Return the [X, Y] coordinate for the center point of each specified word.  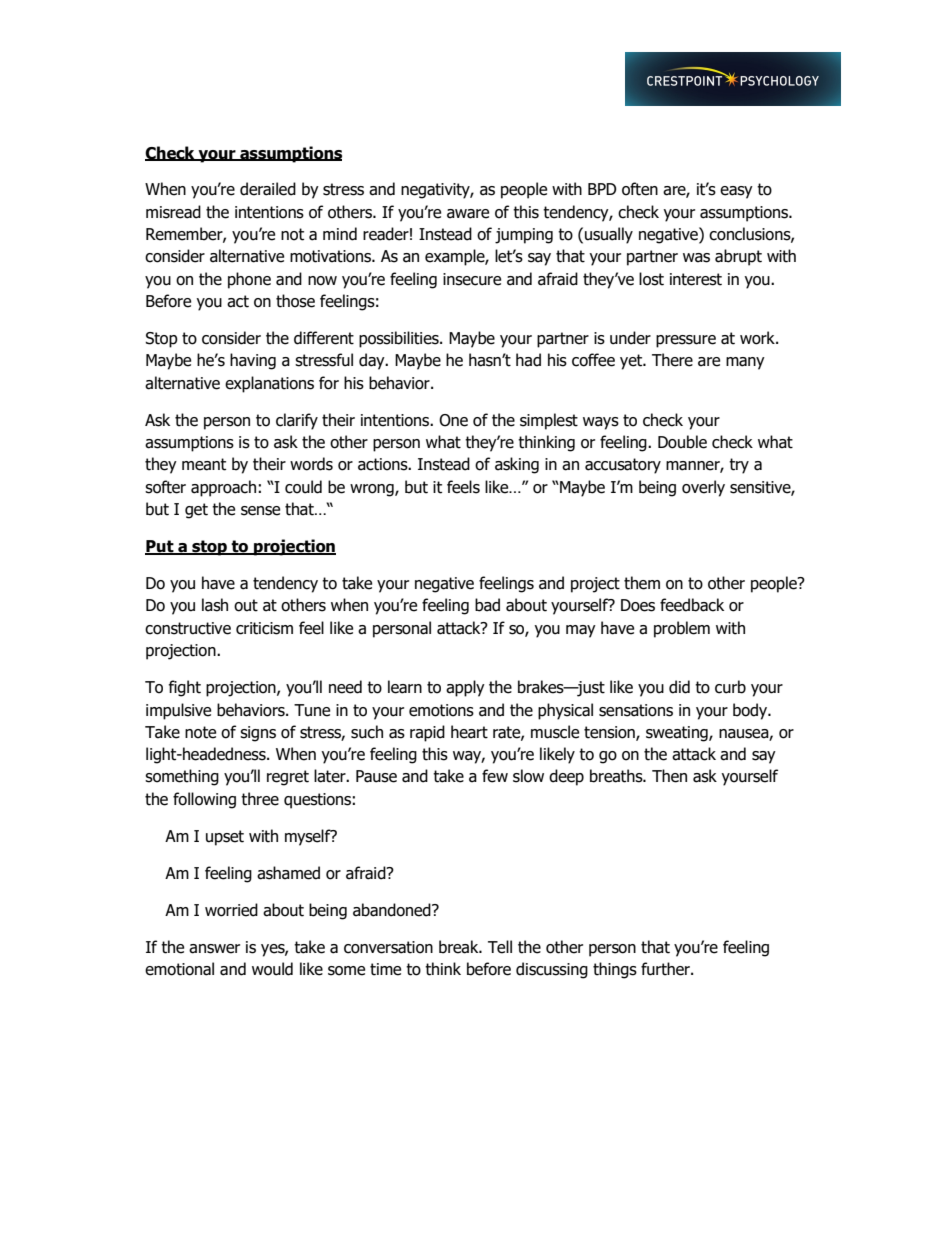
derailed [268, 189]
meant [204, 464]
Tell [500, 947]
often [640, 189]
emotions [441, 710]
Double [682, 442]
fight [185, 688]
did [679, 687]
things [615, 970]
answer [214, 949]
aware [468, 214]
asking [517, 465]
